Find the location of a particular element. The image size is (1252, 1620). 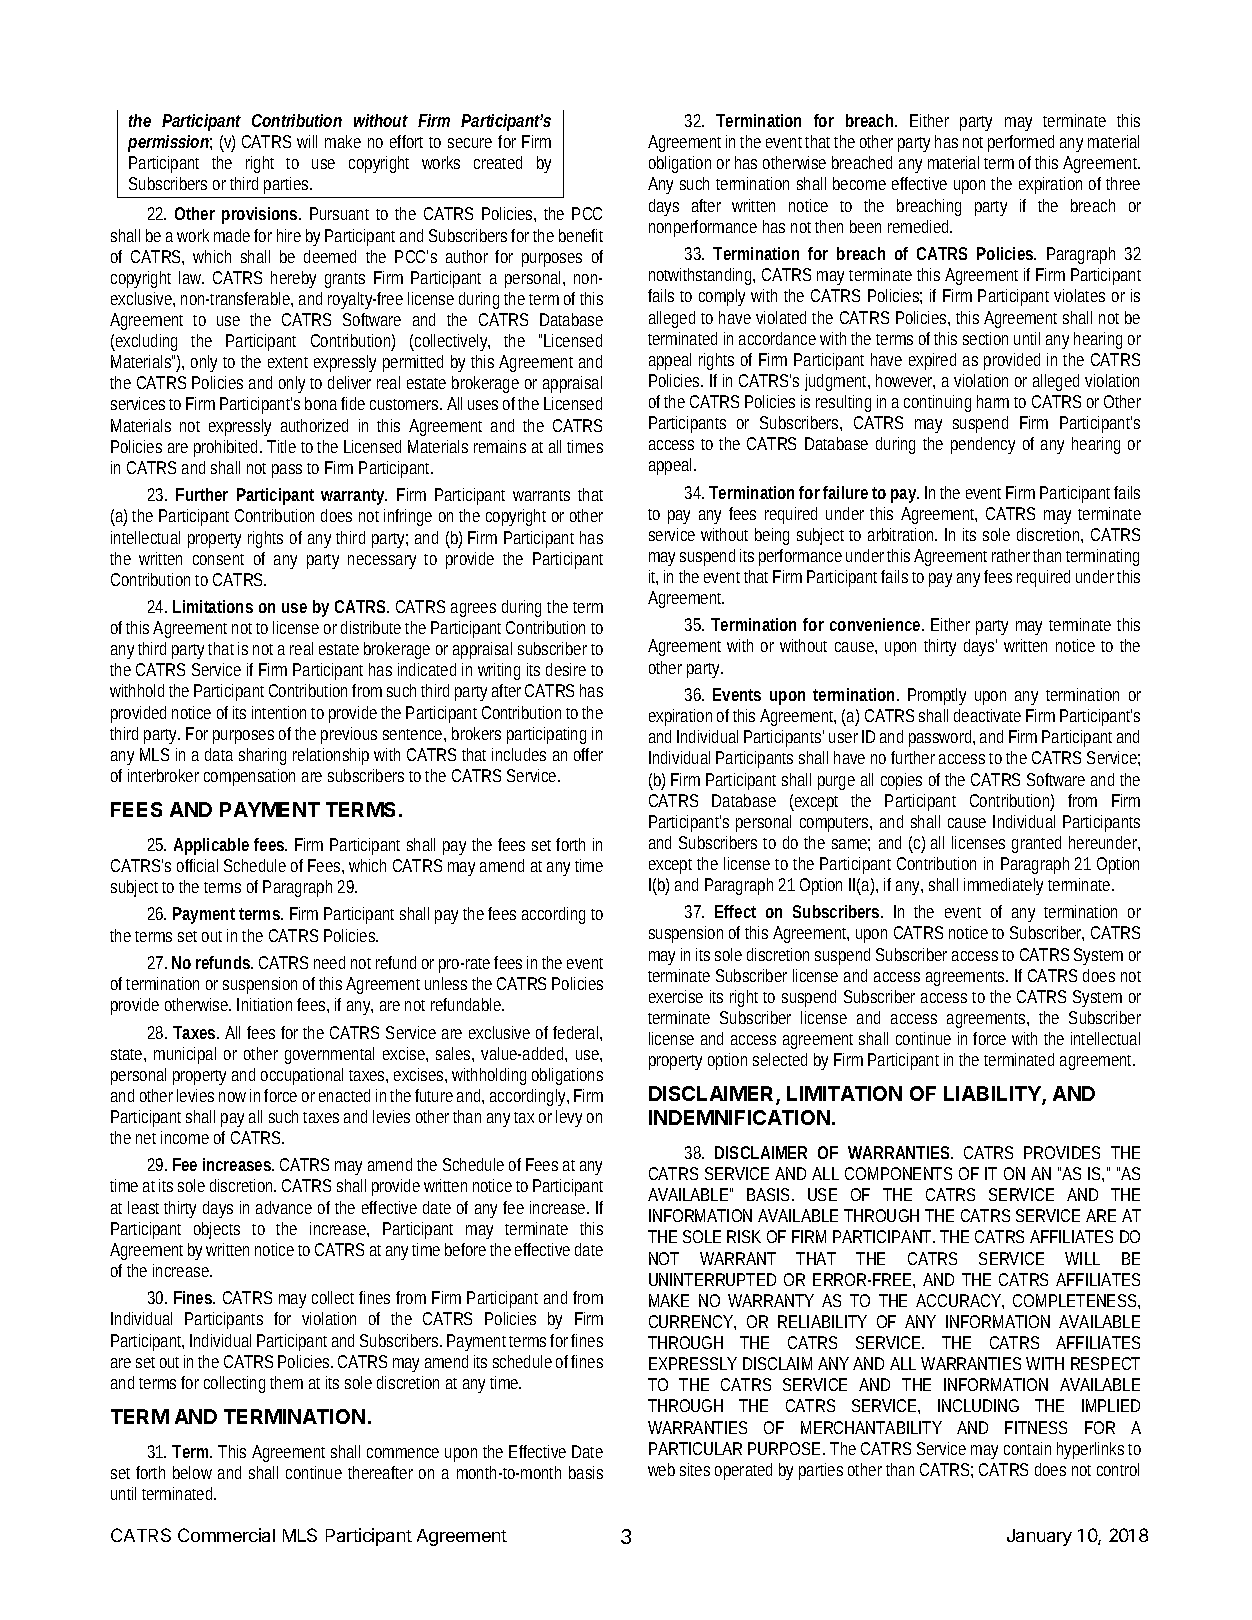

arbitration is located at coordinates (902, 534).
